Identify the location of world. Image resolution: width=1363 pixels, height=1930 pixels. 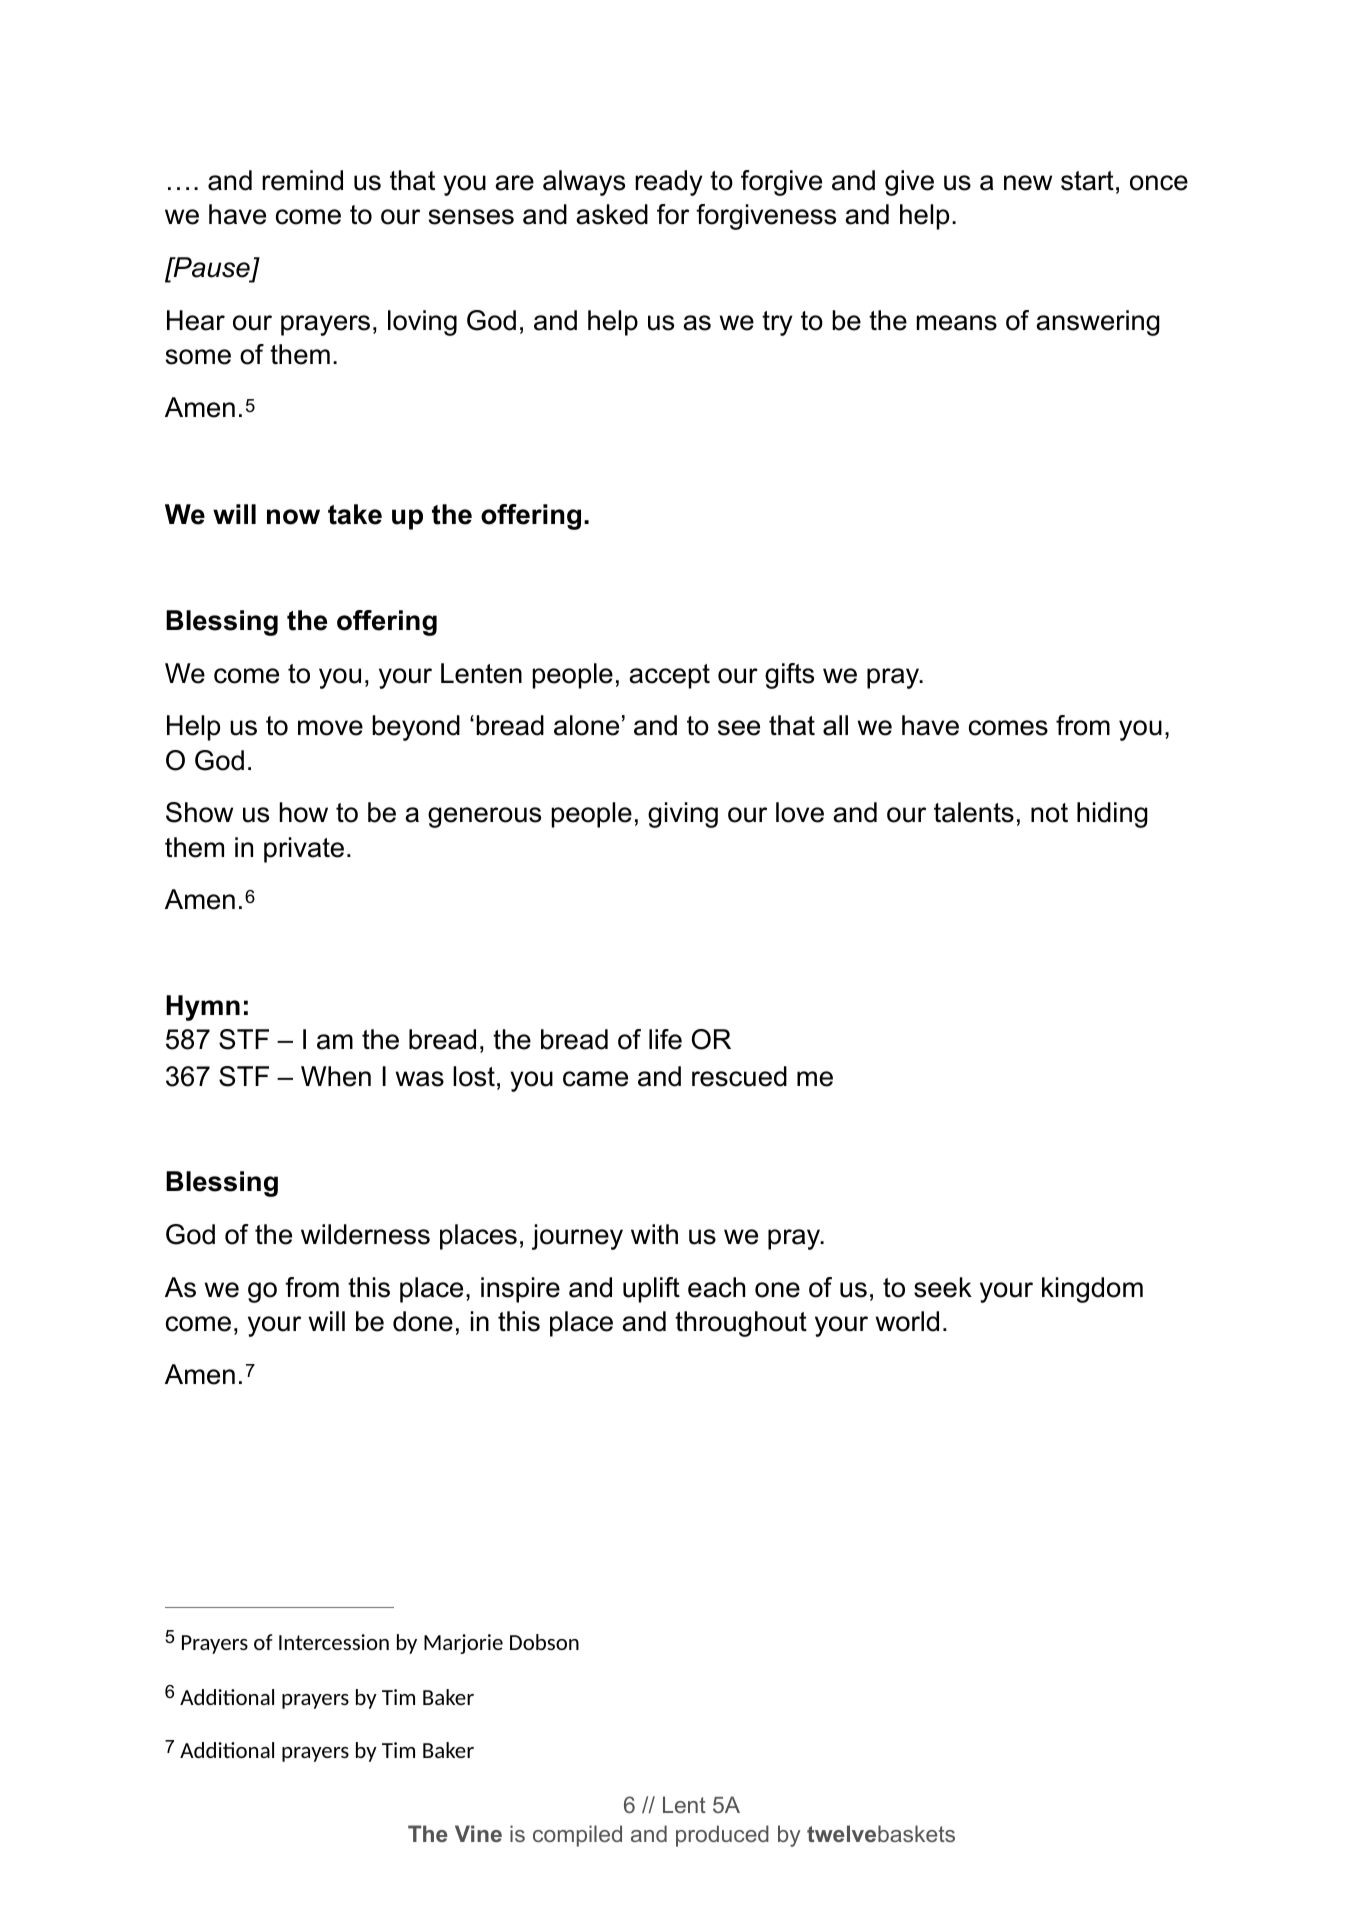
(907, 1321).
